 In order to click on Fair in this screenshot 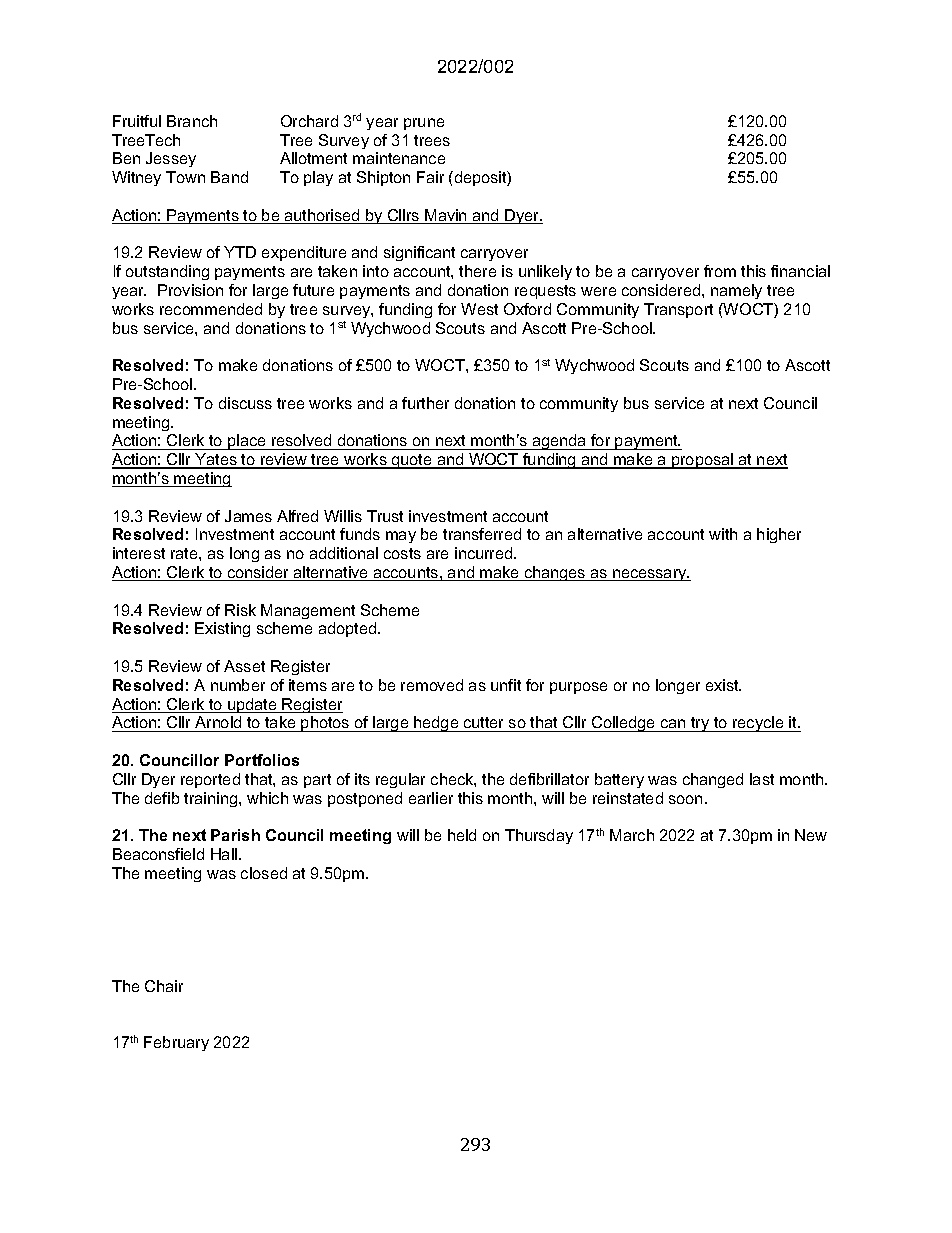, I will do `click(430, 177)`.
